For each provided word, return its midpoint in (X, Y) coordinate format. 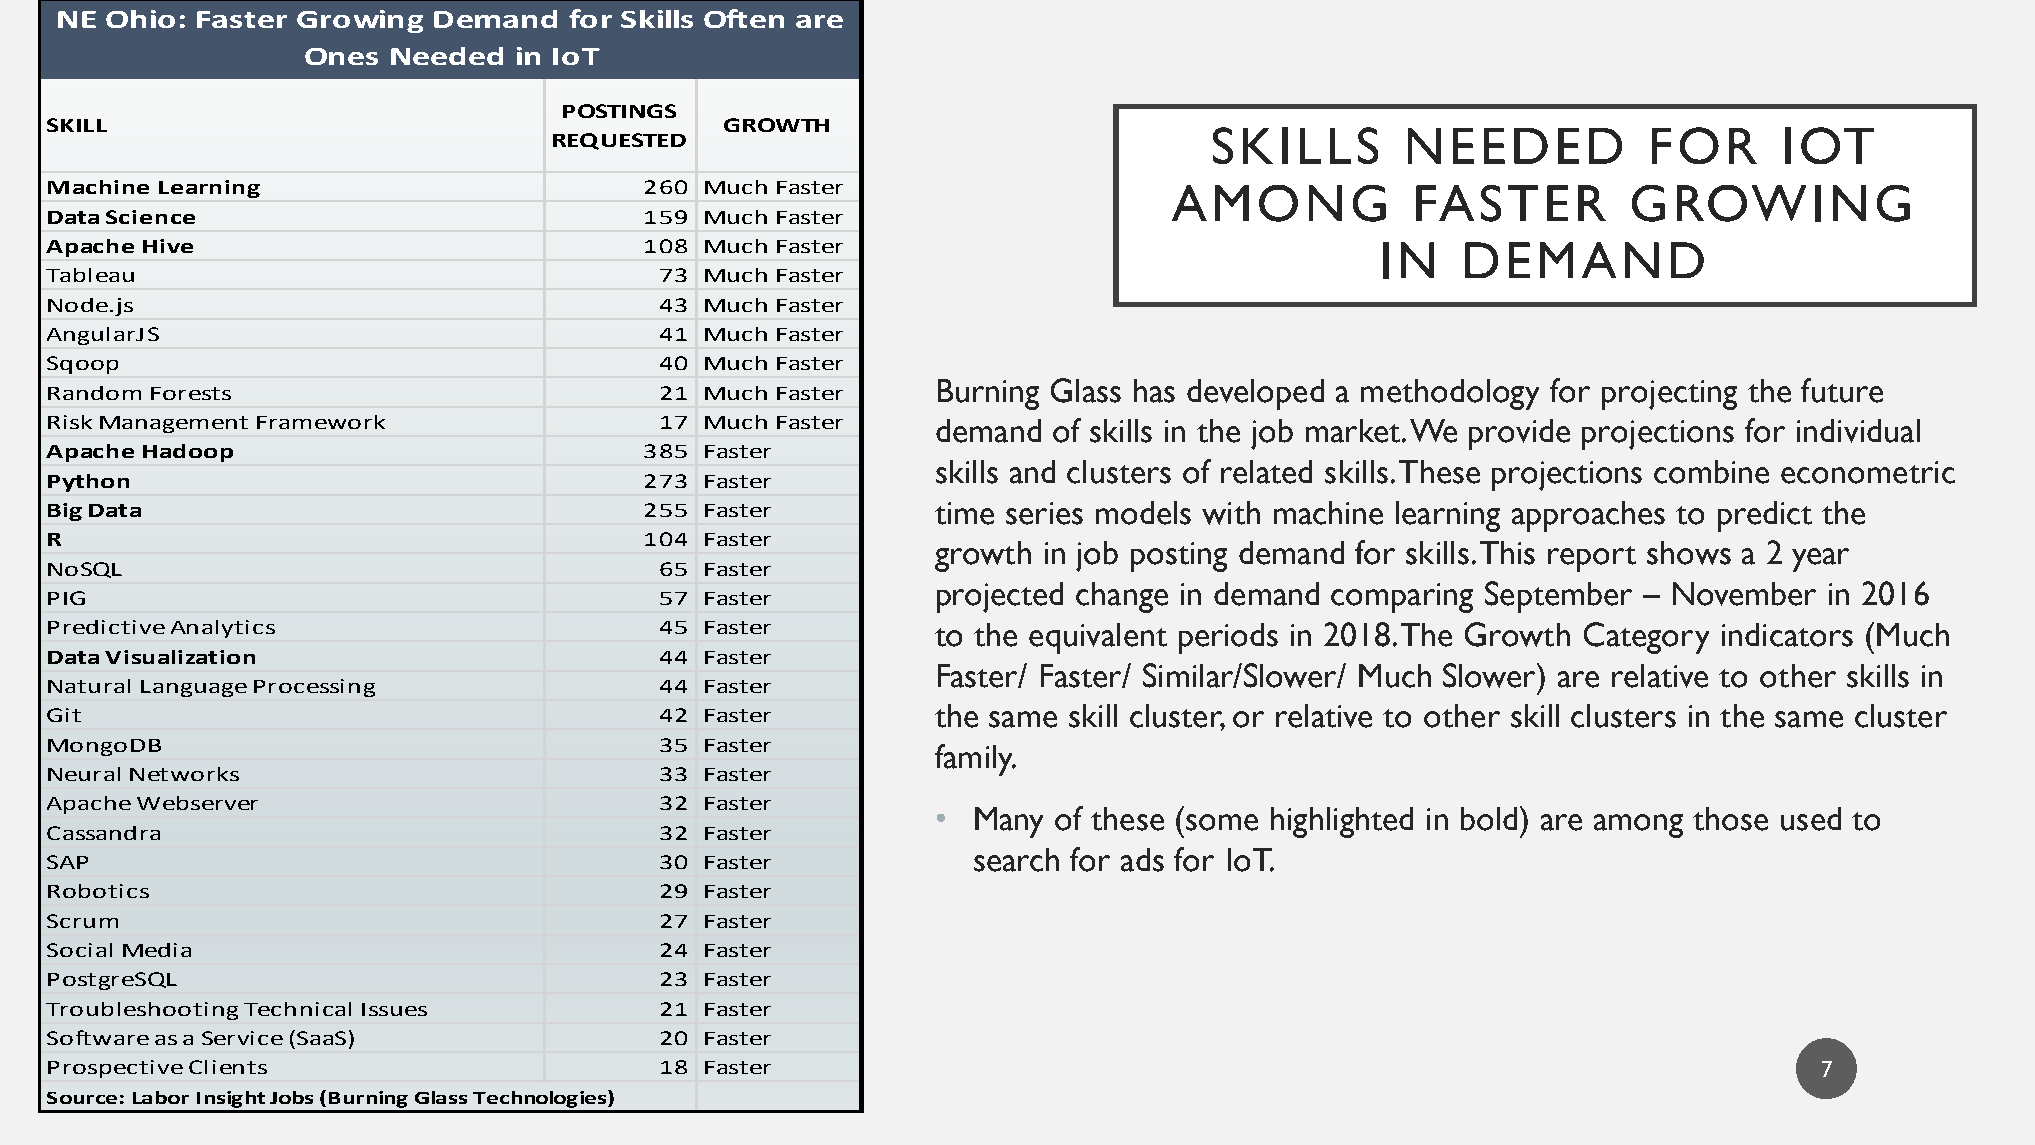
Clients (228, 1067)
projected (1000, 597)
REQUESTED (619, 141)
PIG (66, 598)
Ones (341, 56)
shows (1689, 553)
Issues (394, 1009)
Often (744, 18)
